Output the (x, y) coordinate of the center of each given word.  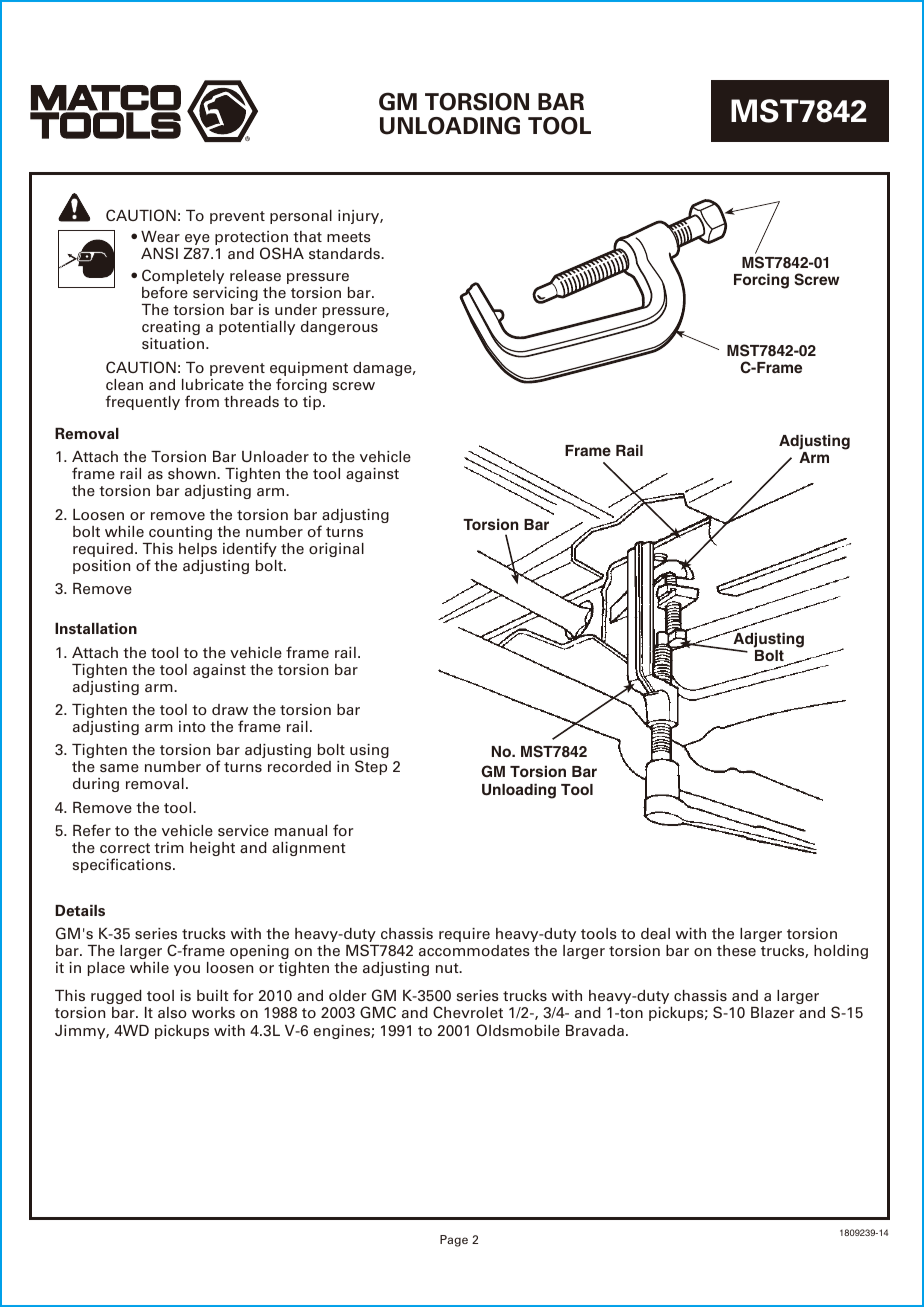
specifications (123, 865)
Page (454, 1241)
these (736, 950)
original (336, 550)
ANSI (159, 253)
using (369, 752)
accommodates (474, 950)
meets (349, 237)
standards (345, 253)
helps (198, 550)
